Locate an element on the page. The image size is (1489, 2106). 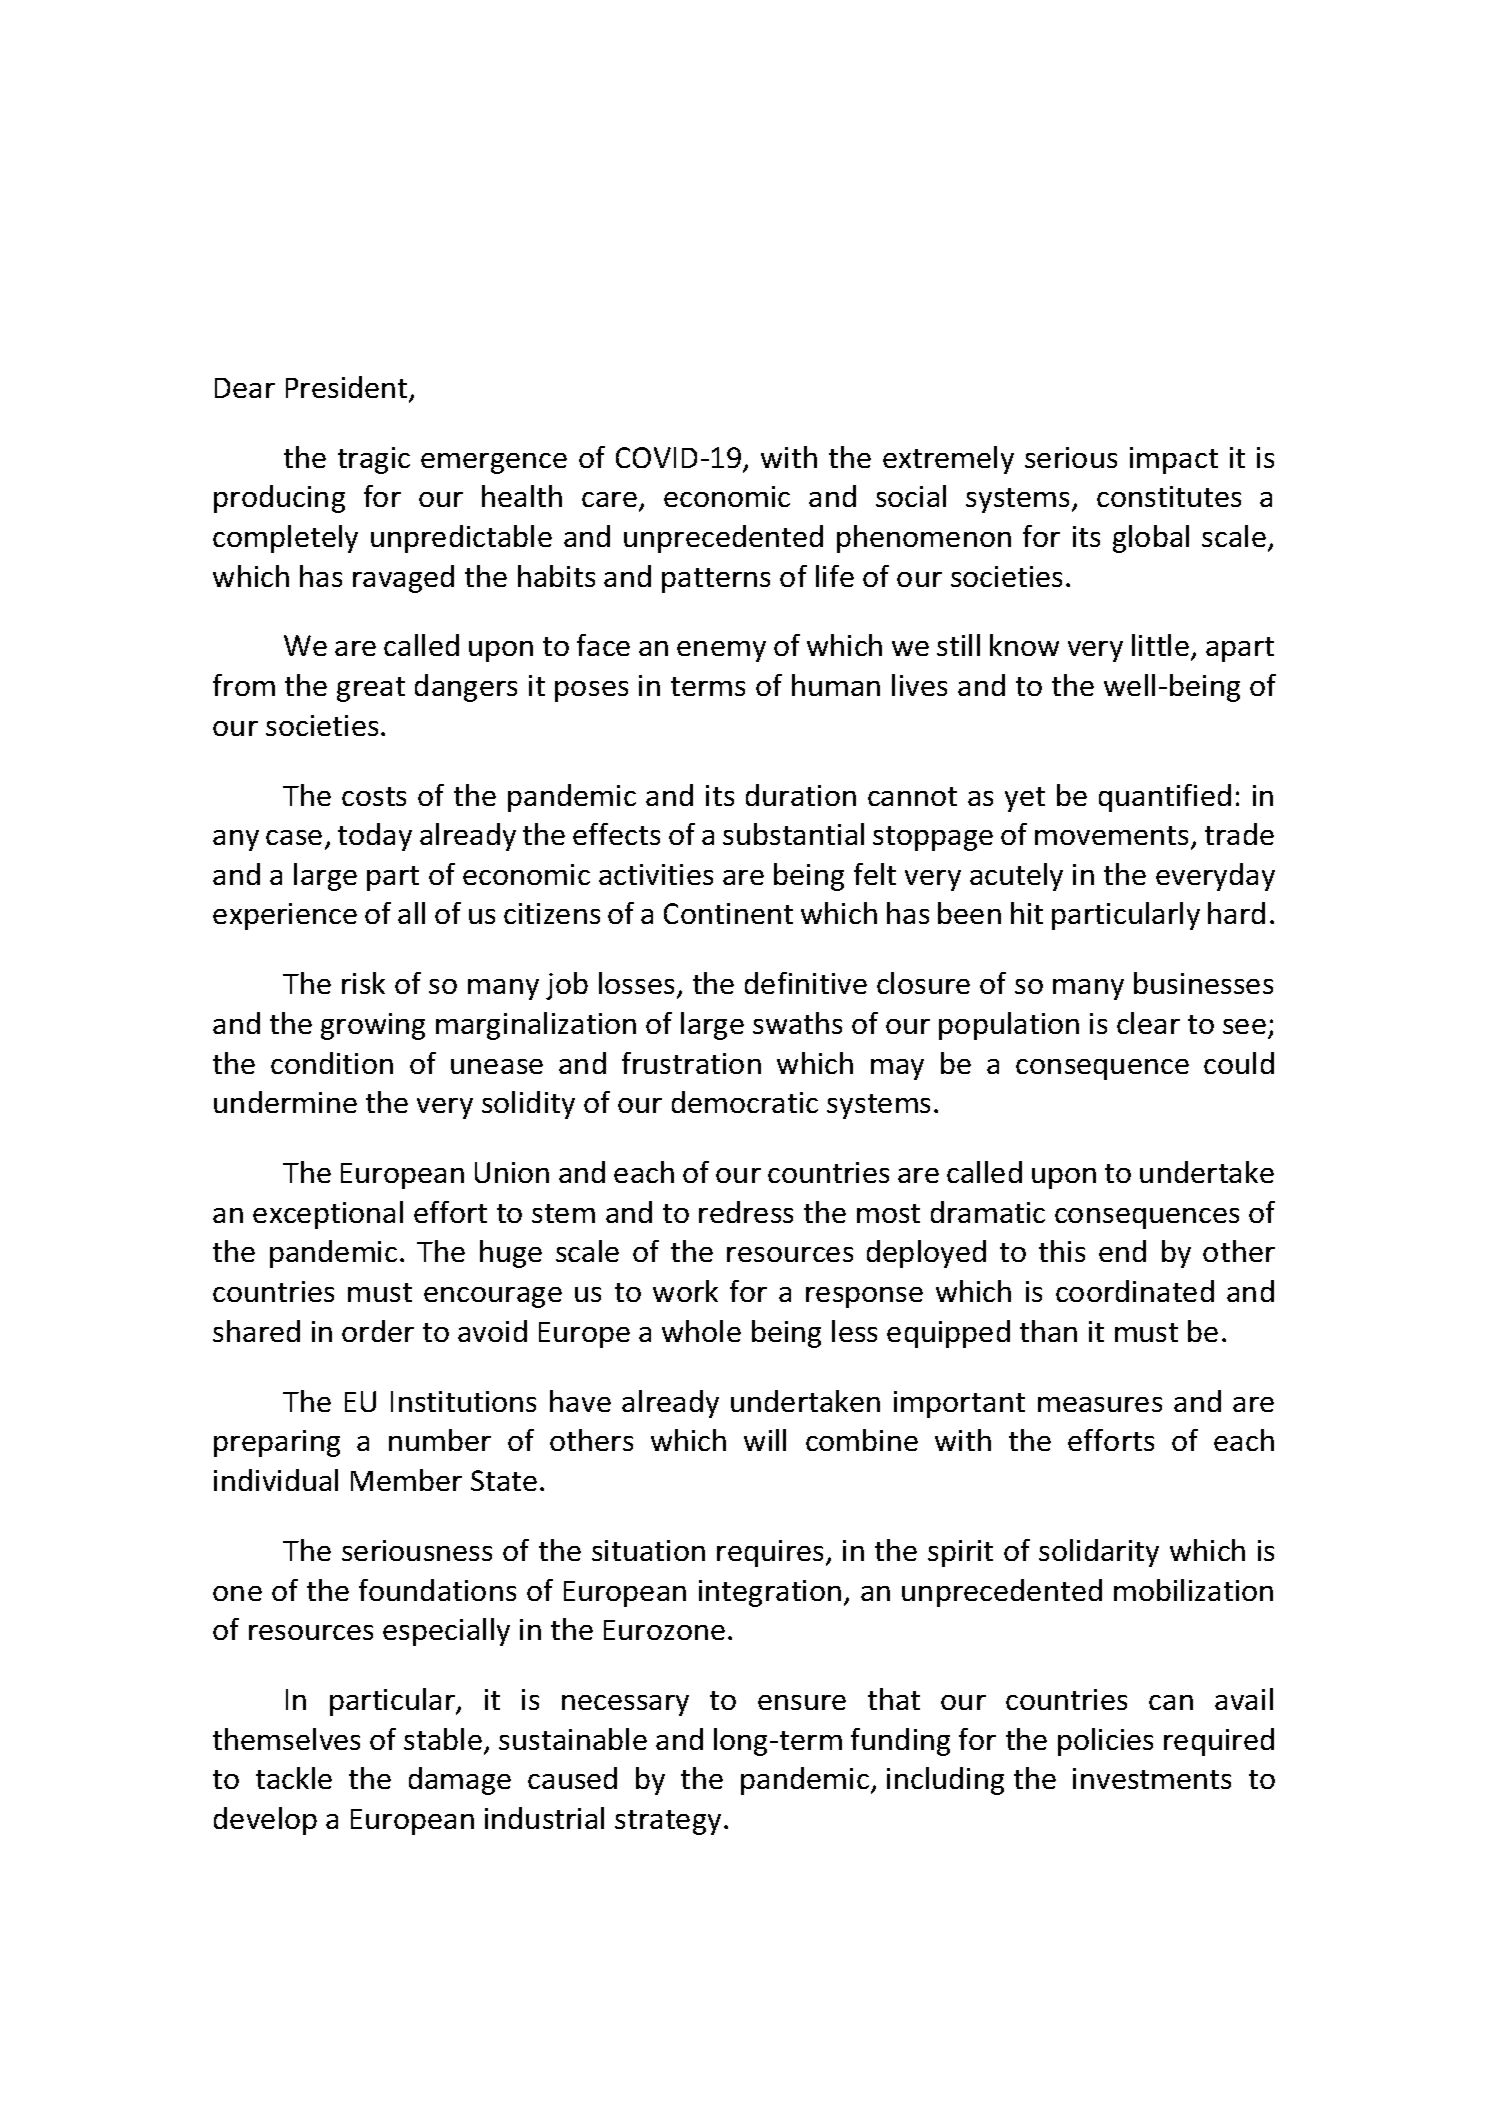
risk is located at coordinates (363, 983).
